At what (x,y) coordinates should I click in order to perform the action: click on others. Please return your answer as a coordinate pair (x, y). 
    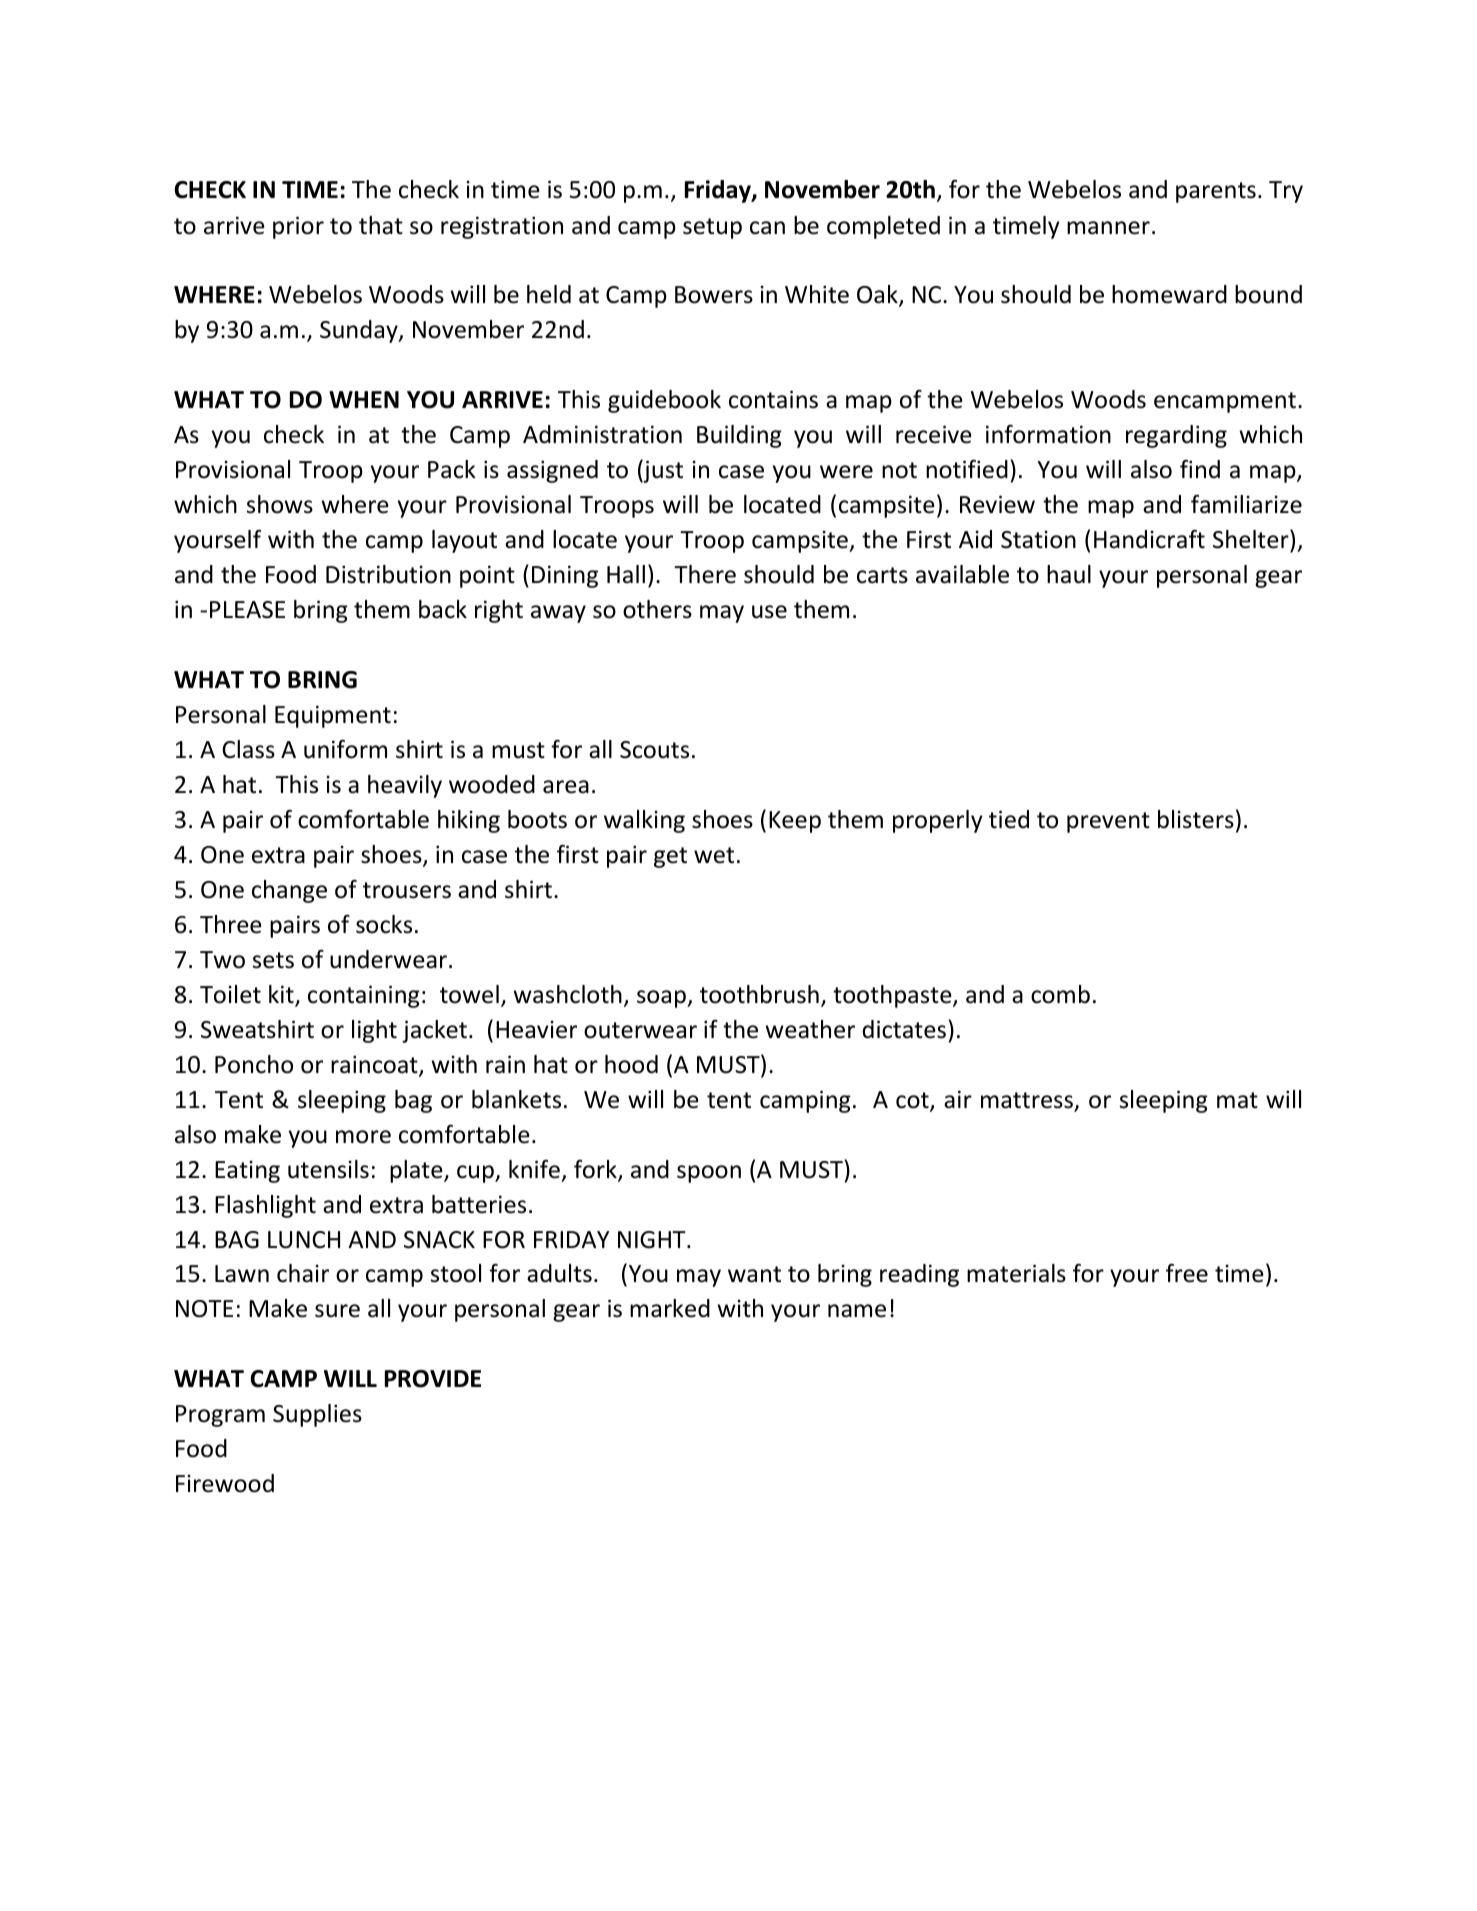
    Looking at the image, I should click on (657, 609).
